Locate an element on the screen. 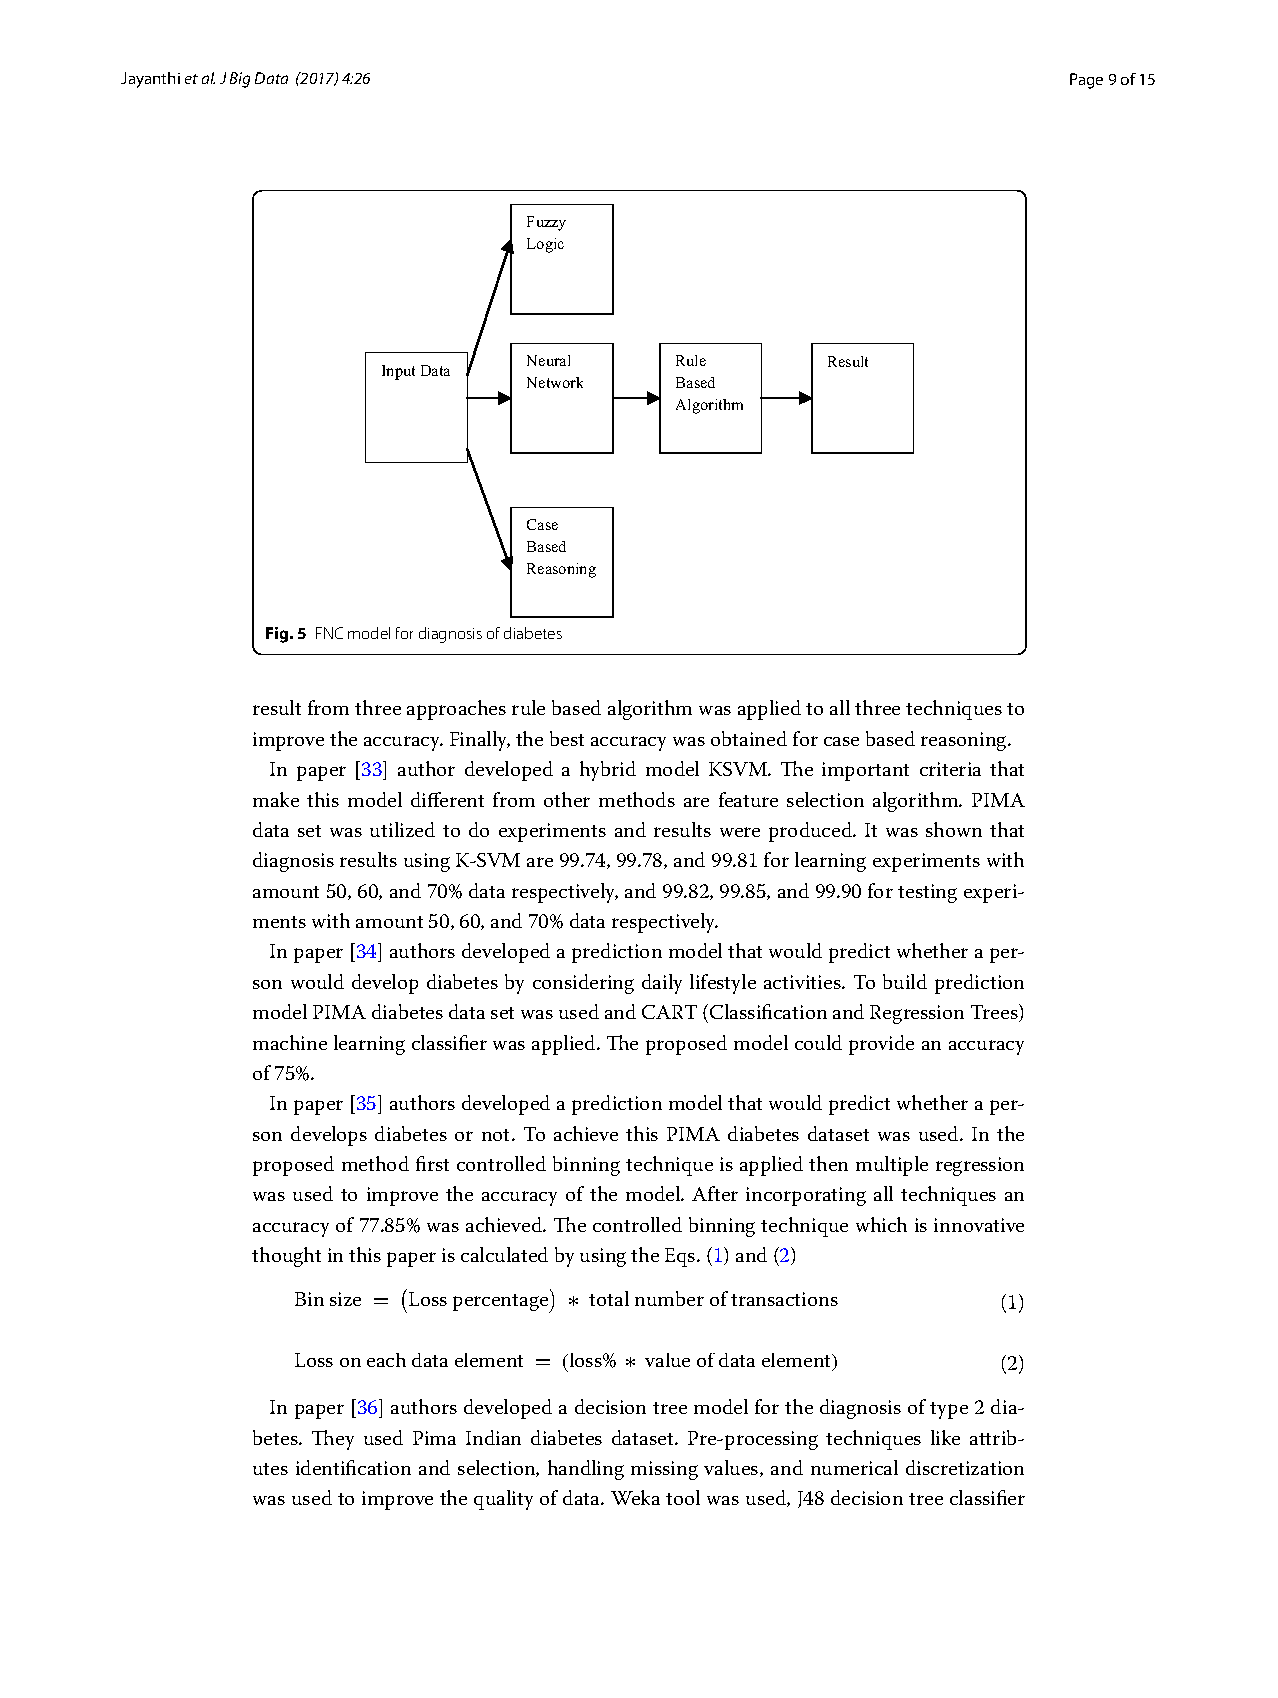 This screenshot has height=1698, width=1278. testing is located at coordinates (927, 893).
